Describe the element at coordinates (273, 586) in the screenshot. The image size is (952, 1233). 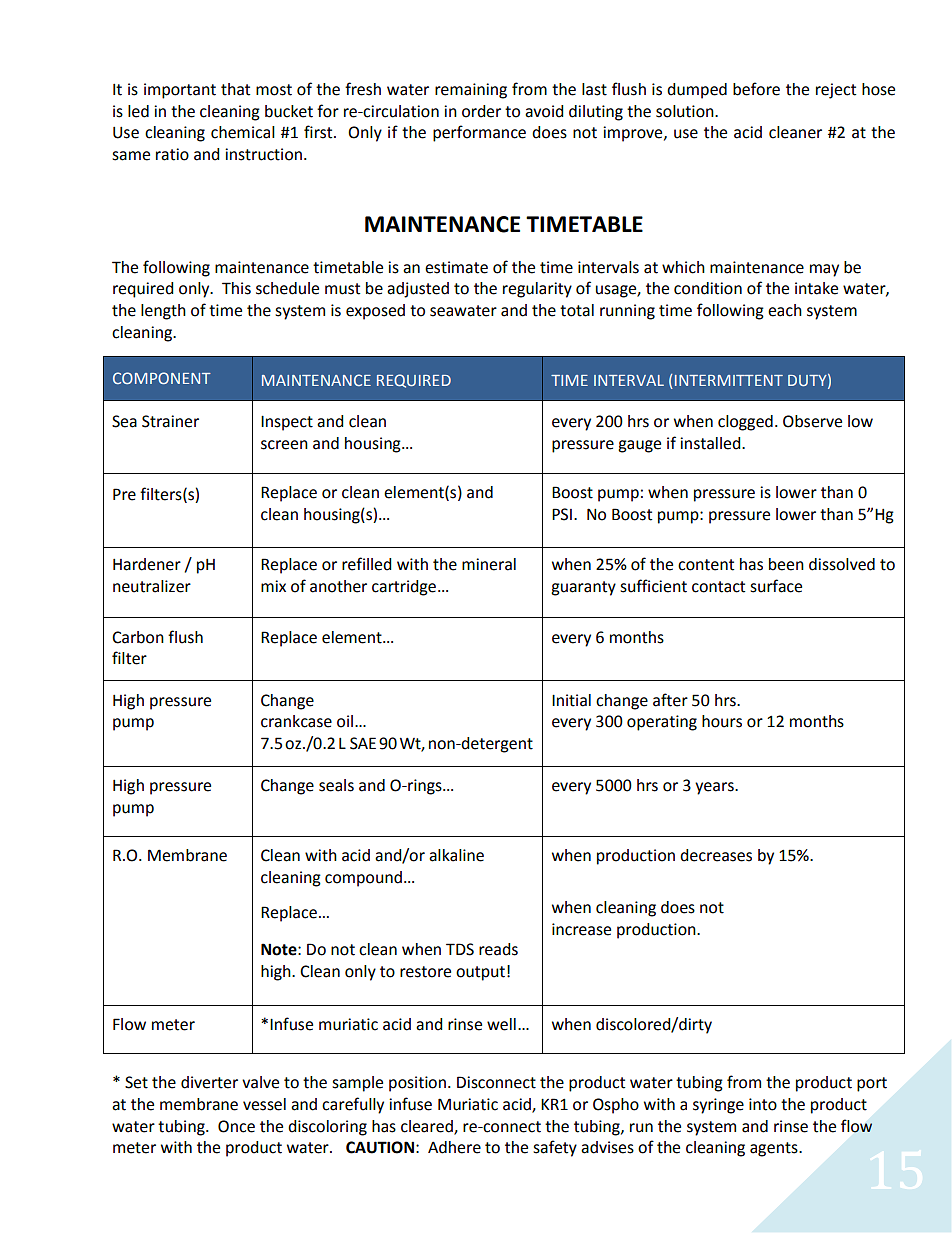
I see `mix` at that location.
